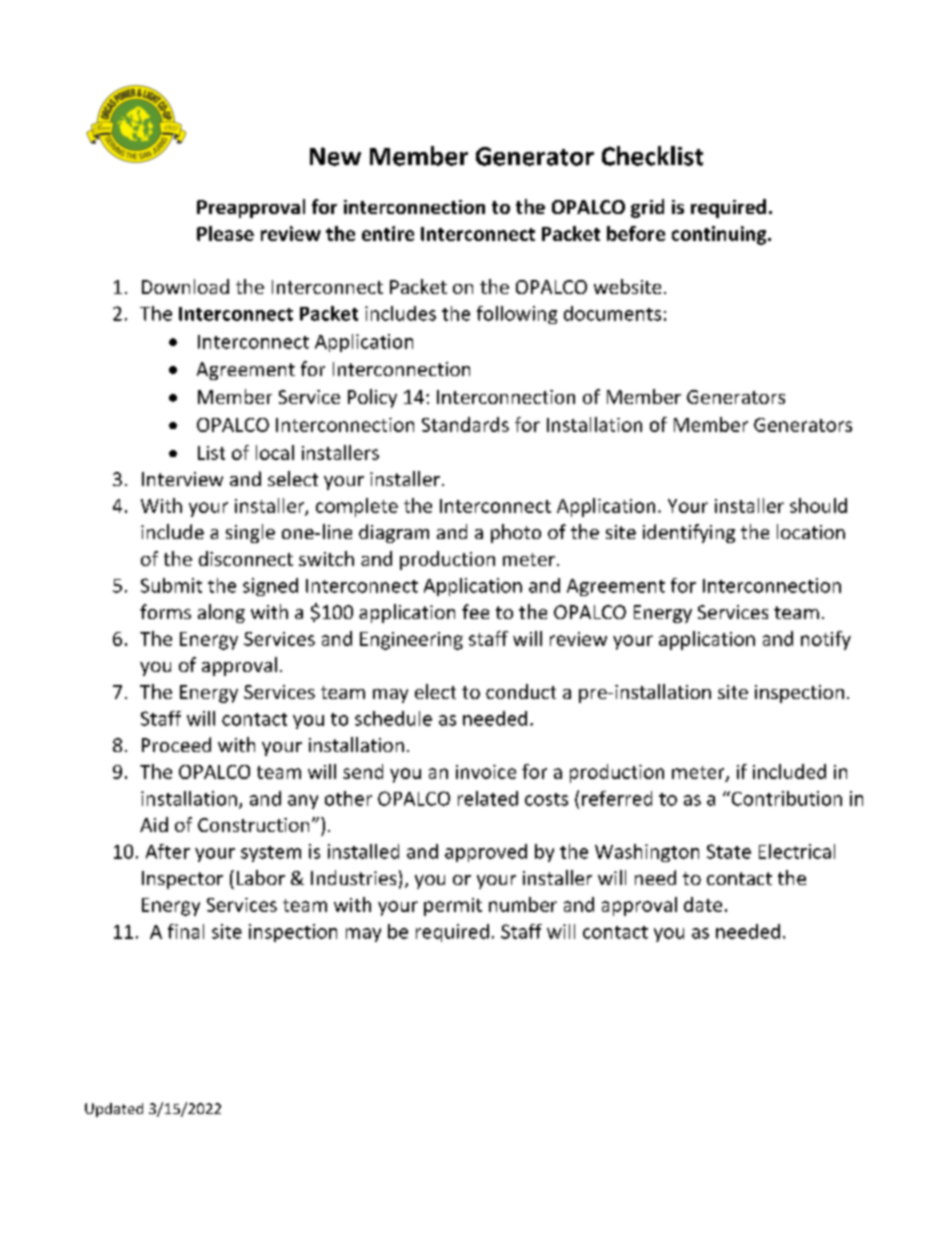 This screenshot has height=1233, width=952. Describe the element at coordinates (250, 533) in the screenshot. I see `single` at that location.
